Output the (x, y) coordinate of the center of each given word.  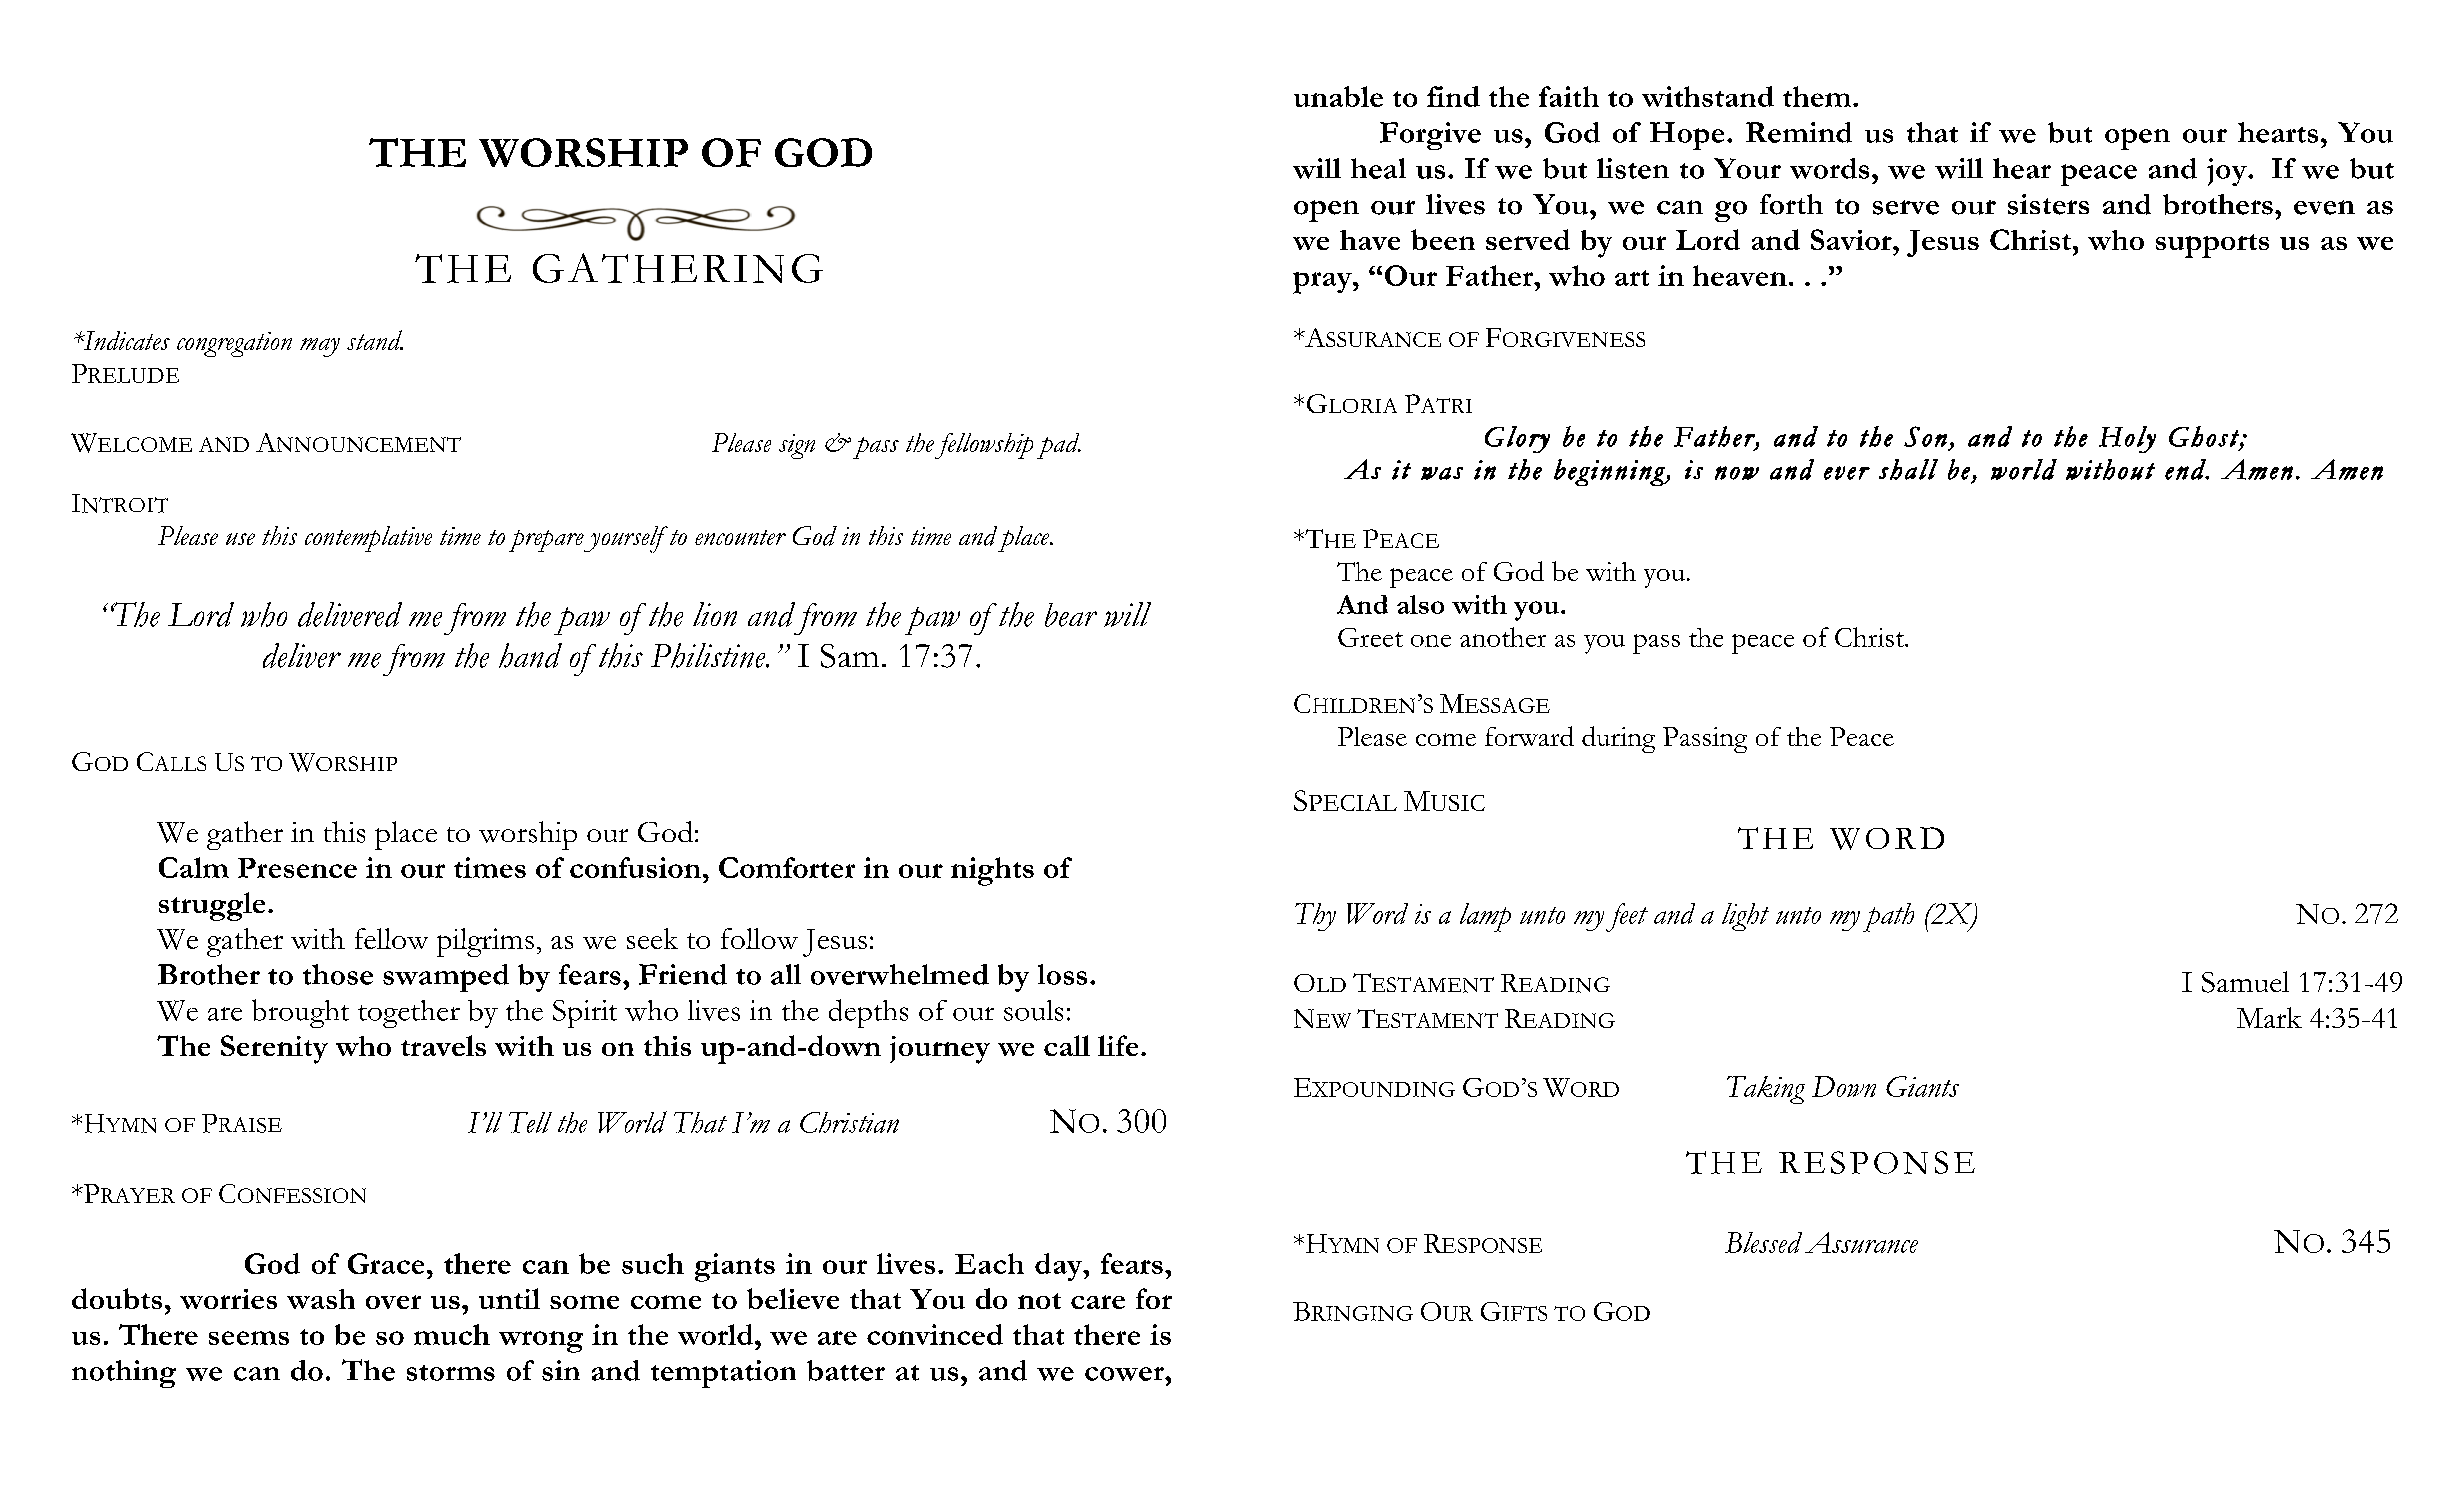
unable (1338, 96)
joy (2228, 172)
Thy (1315, 917)
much (452, 1334)
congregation (234, 344)
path (1888, 917)
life (1118, 1045)
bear (1071, 615)
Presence (297, 868)
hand (530, 655)
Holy (2127, 439)
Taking (1766, 1090)
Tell (530, 1122)
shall (1908, 469)
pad (1059, 446)
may (320, 347)
